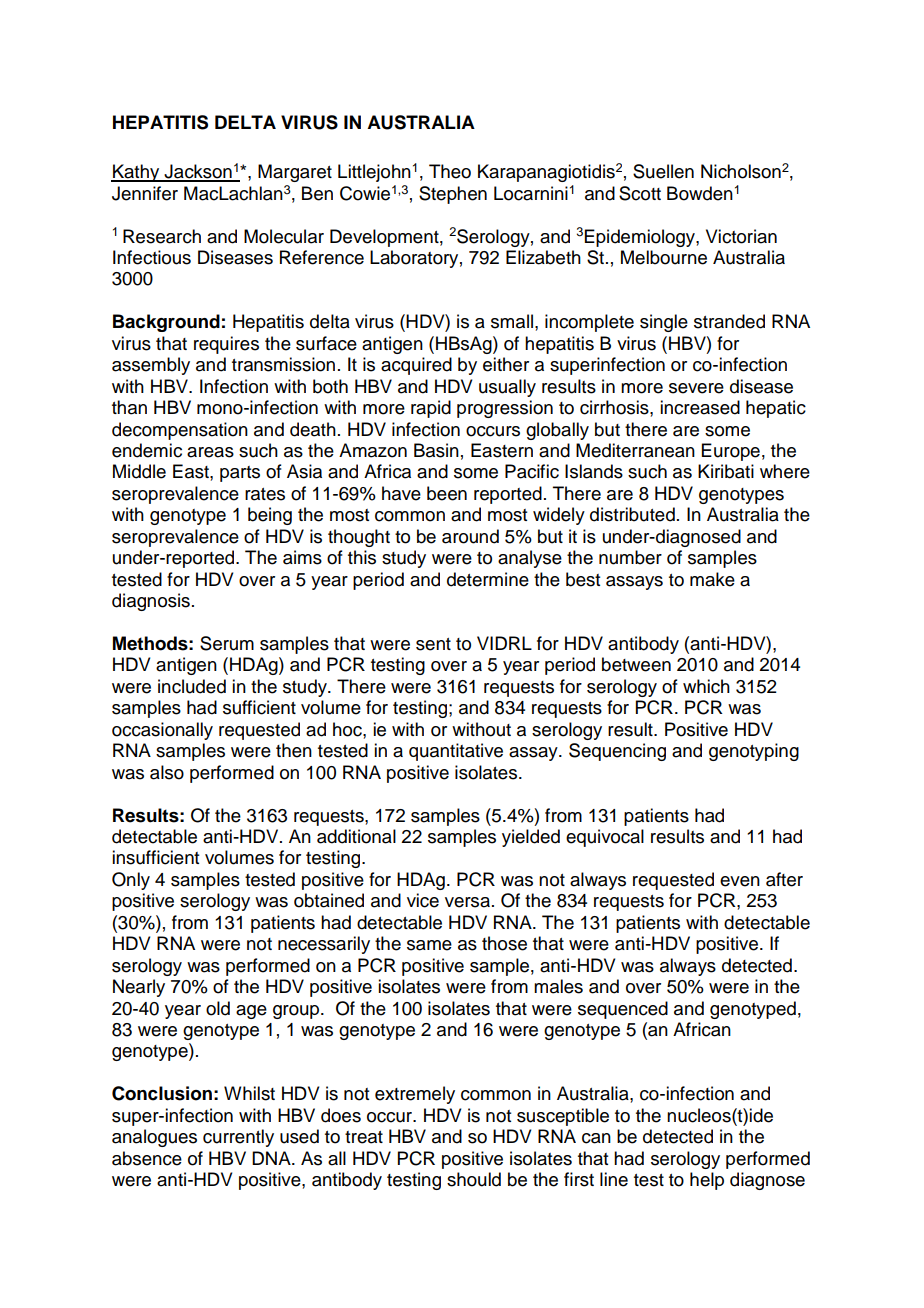  Describe the element at coordinates (741, 236) in the screenshot. I see `Victorian` at that location.
